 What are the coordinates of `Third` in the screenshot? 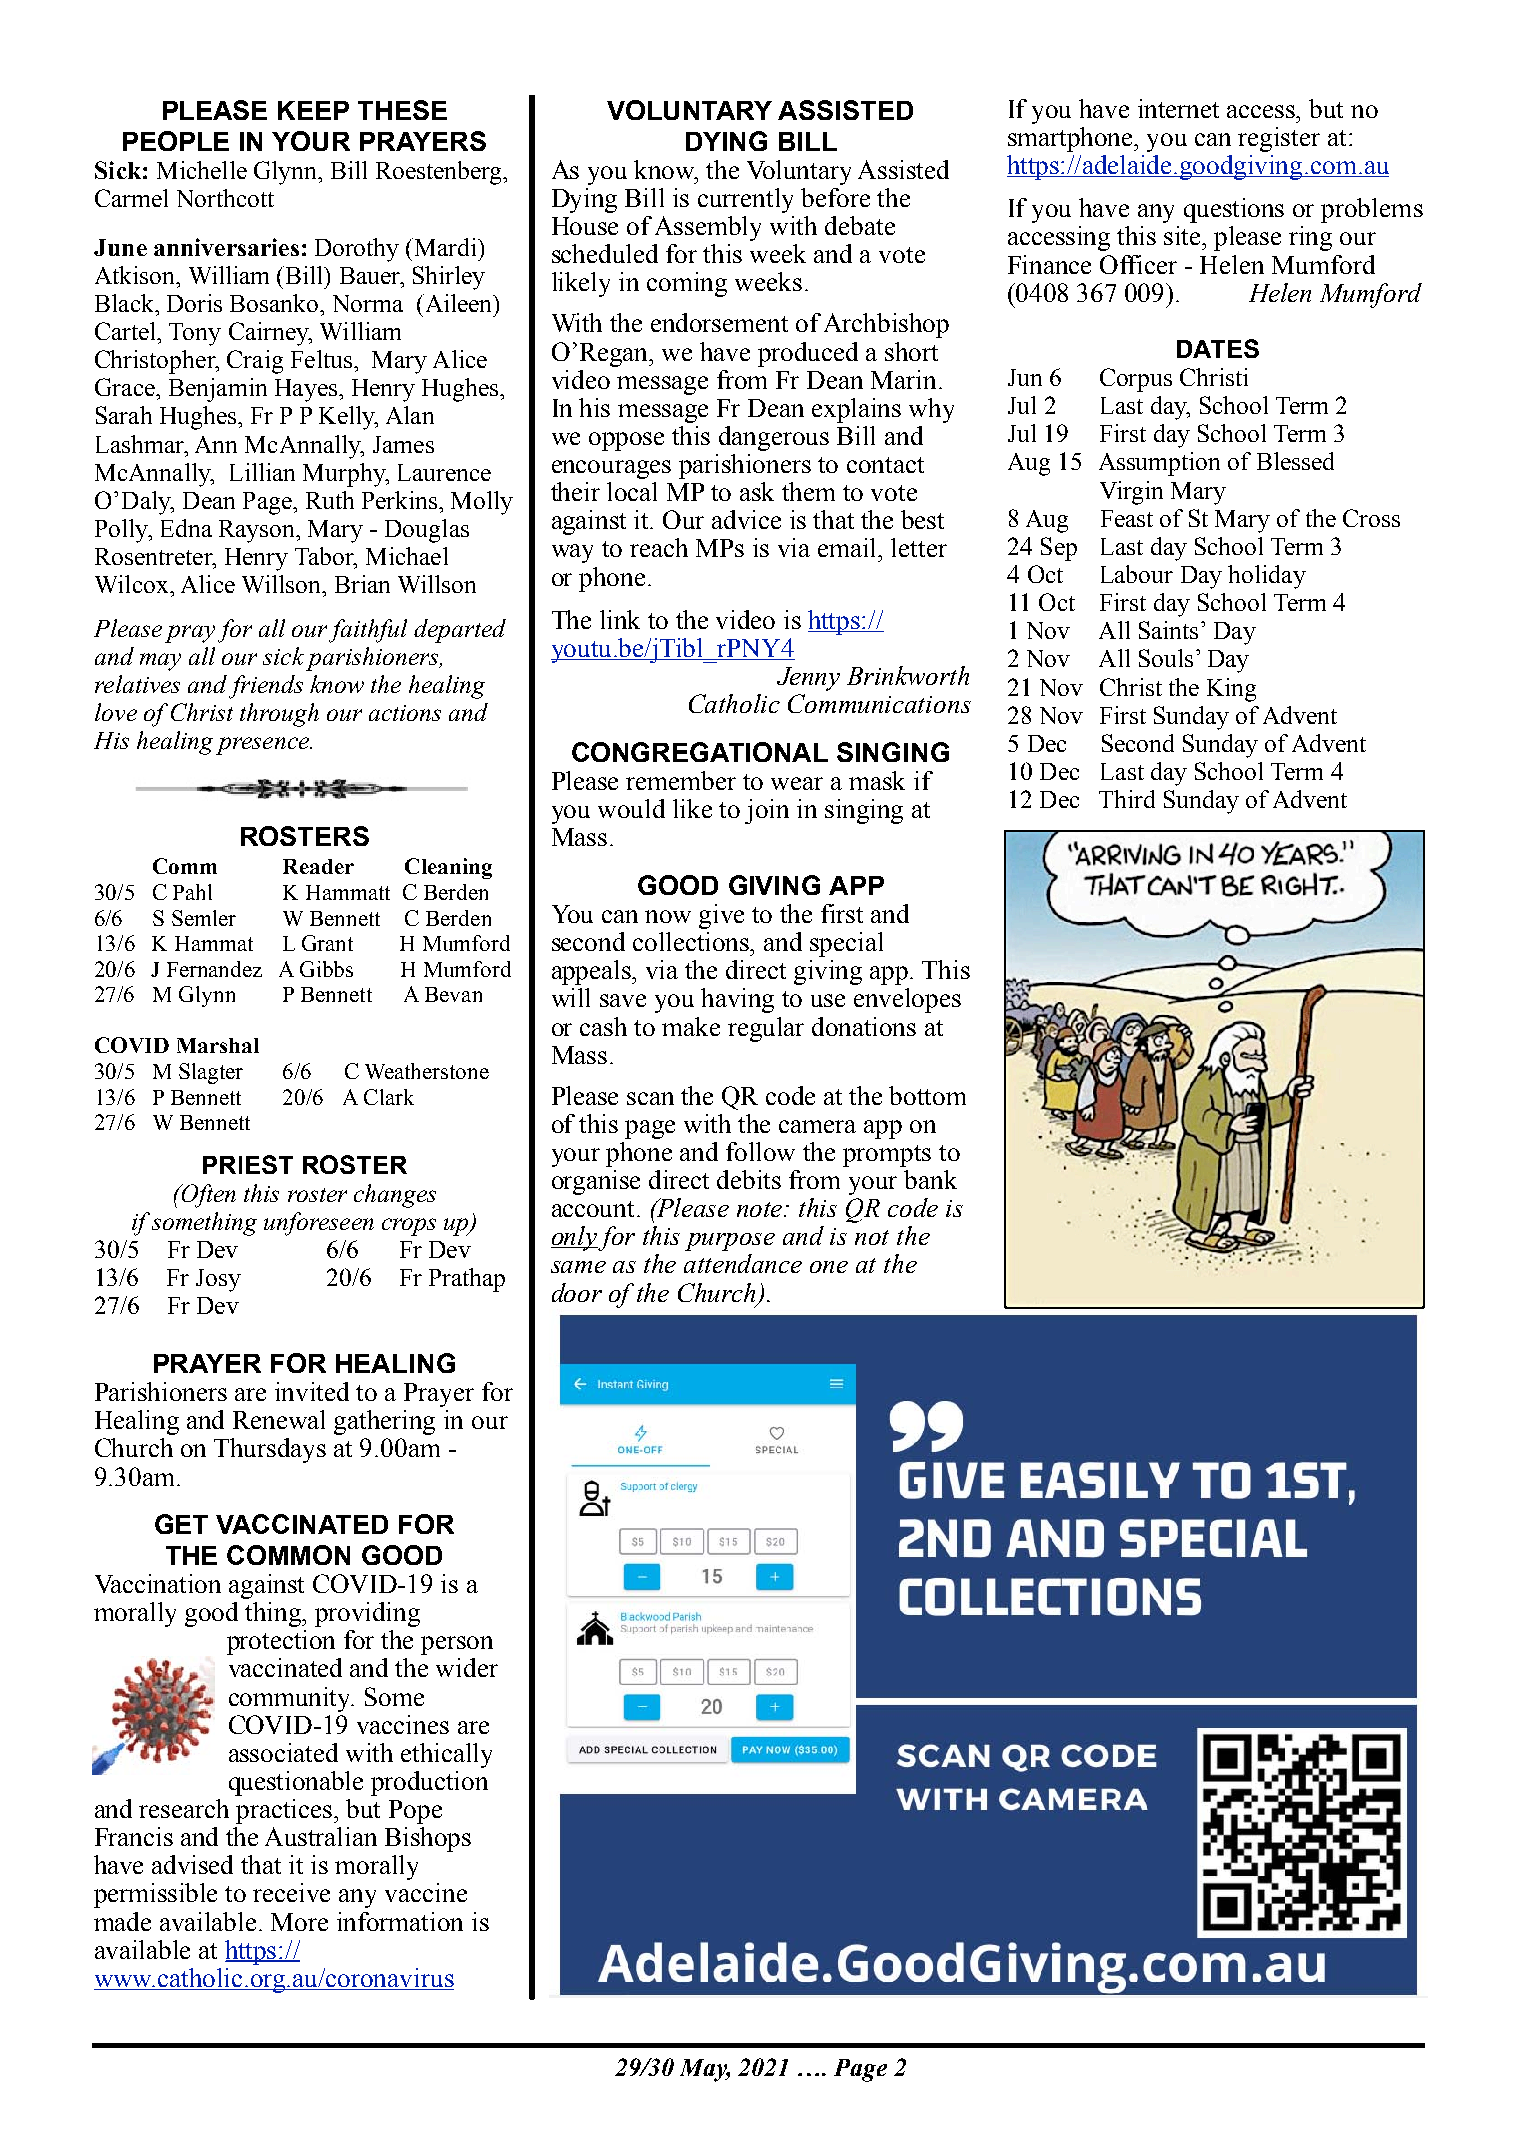 It's located at (1127, 799).
